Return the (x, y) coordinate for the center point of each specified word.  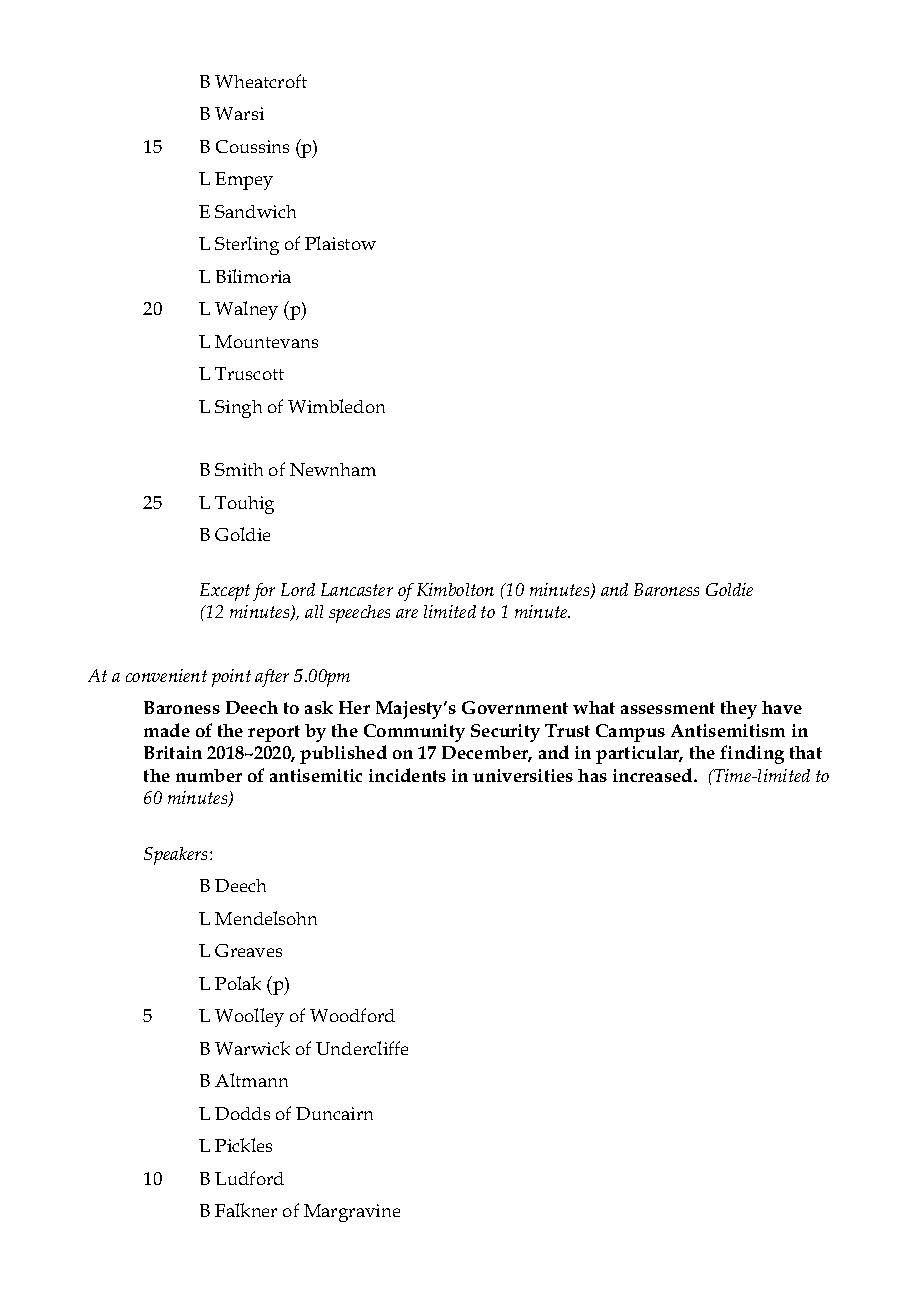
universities (523, 775)
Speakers (177, 856)
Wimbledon (336, 406)
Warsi (239, 113)
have (782, 707)
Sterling (247, 245)
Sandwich (255, 211)
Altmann (251, 1080)
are (407, 613)
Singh (238, 409)
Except (225, 592)
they (739, 710)
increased (654, 775)
